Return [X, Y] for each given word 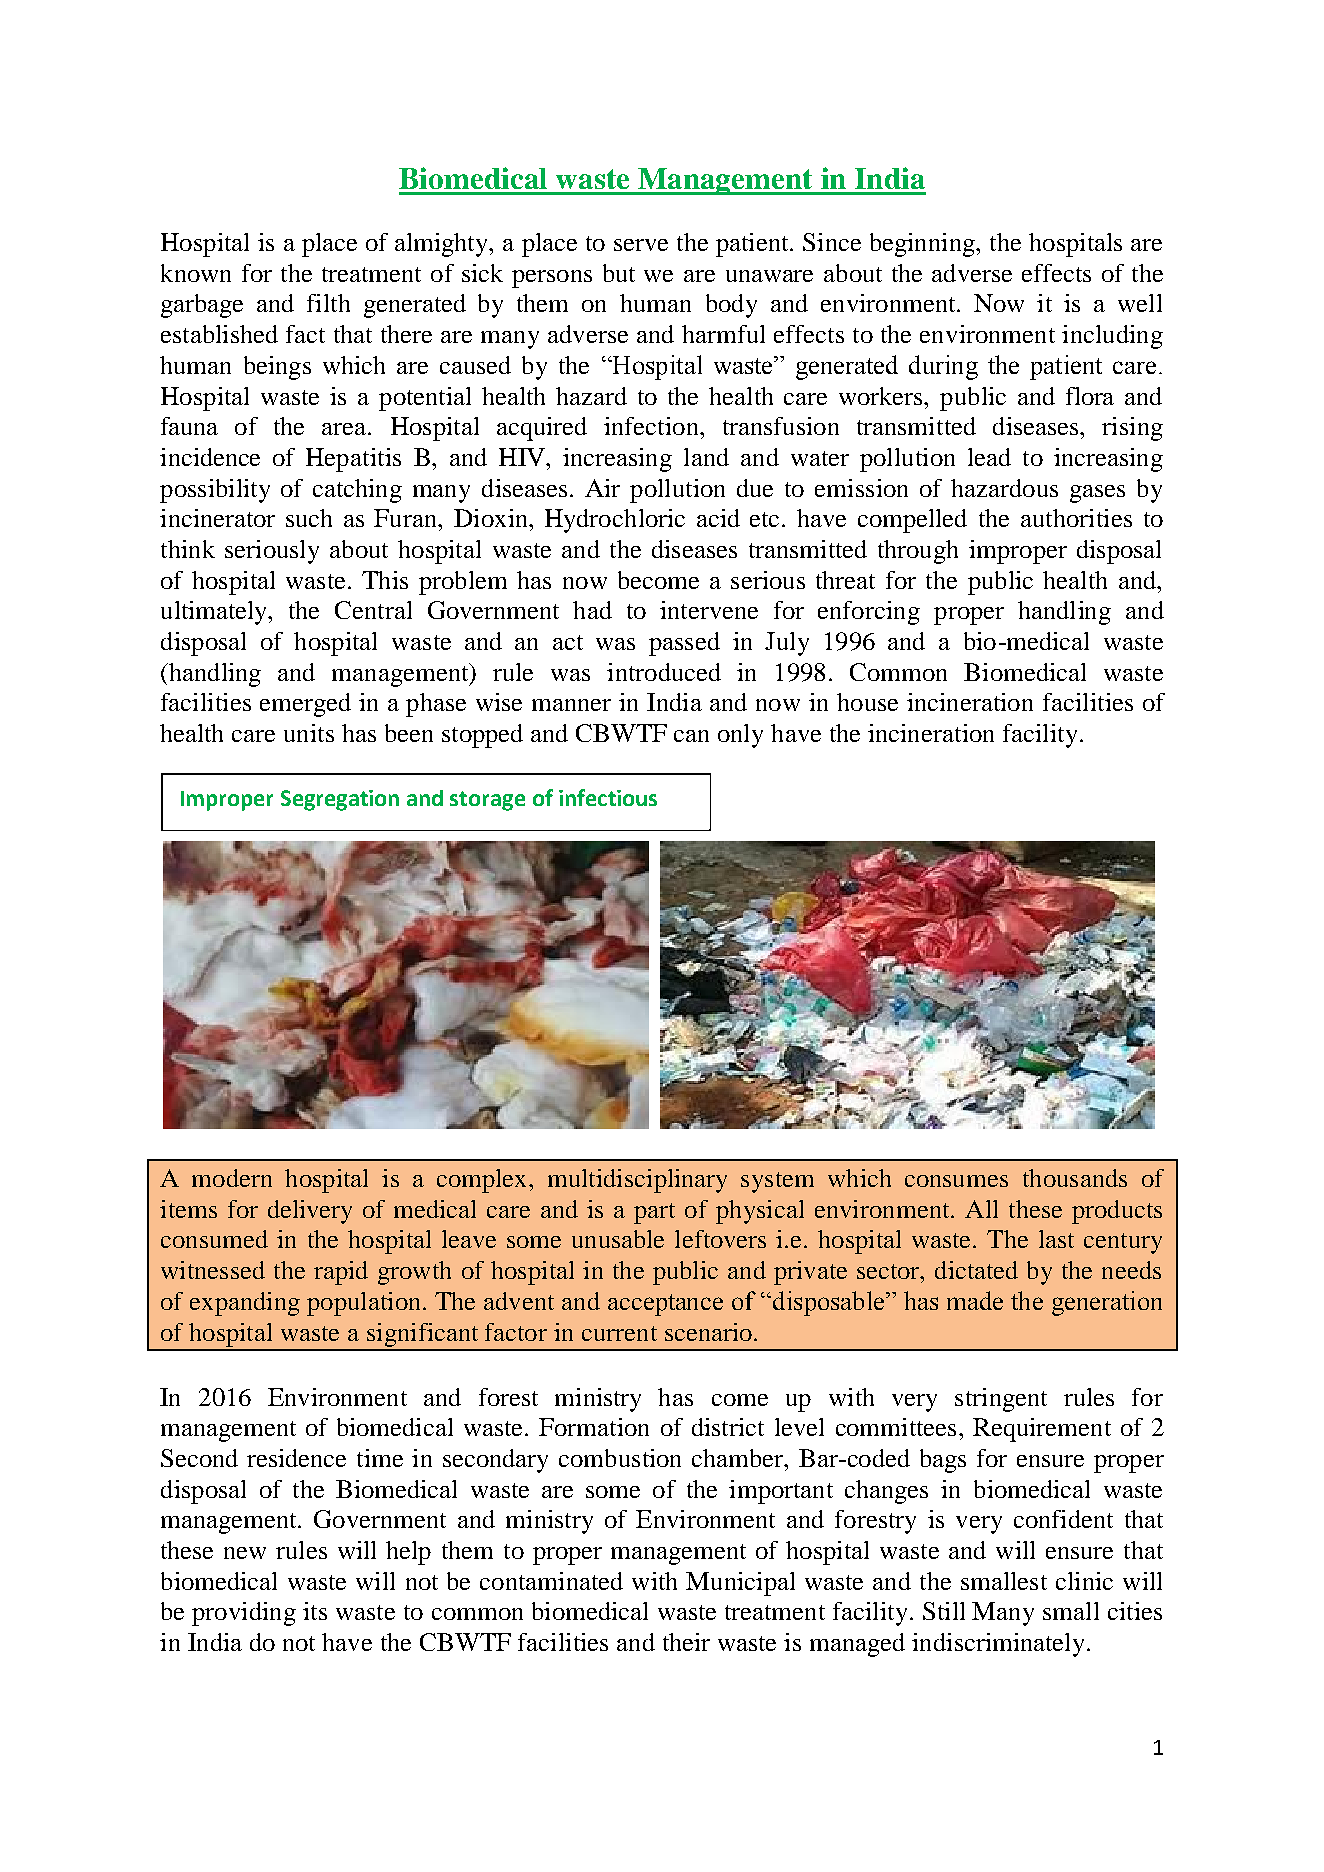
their [686, 1642]
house [867, 702]
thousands [1075, 1178]
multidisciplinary [637, 1181]
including [1112, 337]
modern [232, 1178]
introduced [664, 672]
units [309, 733]
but [619, 273]
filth [328, 303]
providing [244, 1614]
